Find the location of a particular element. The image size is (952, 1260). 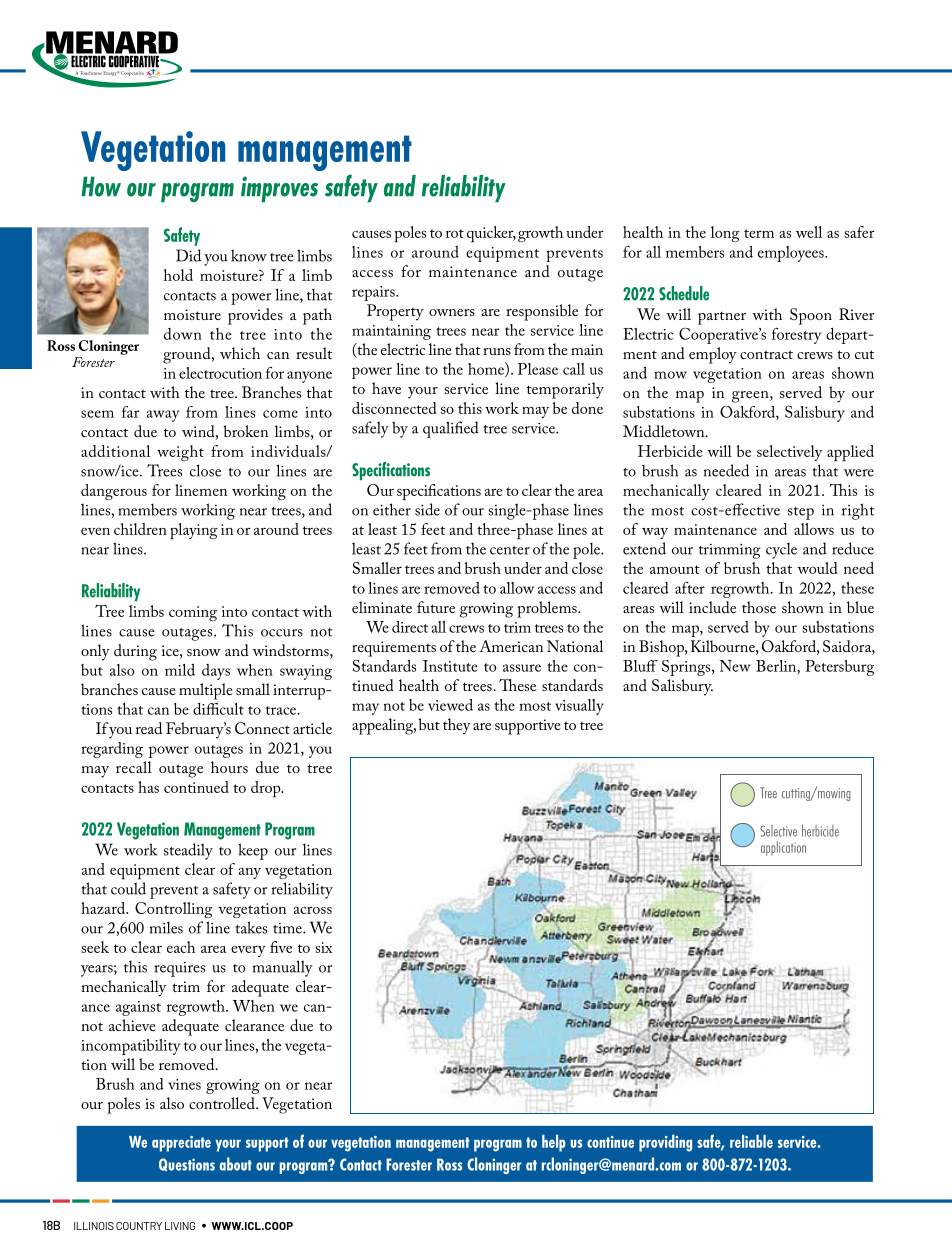

multiple is located at coordinates (206, 691).
